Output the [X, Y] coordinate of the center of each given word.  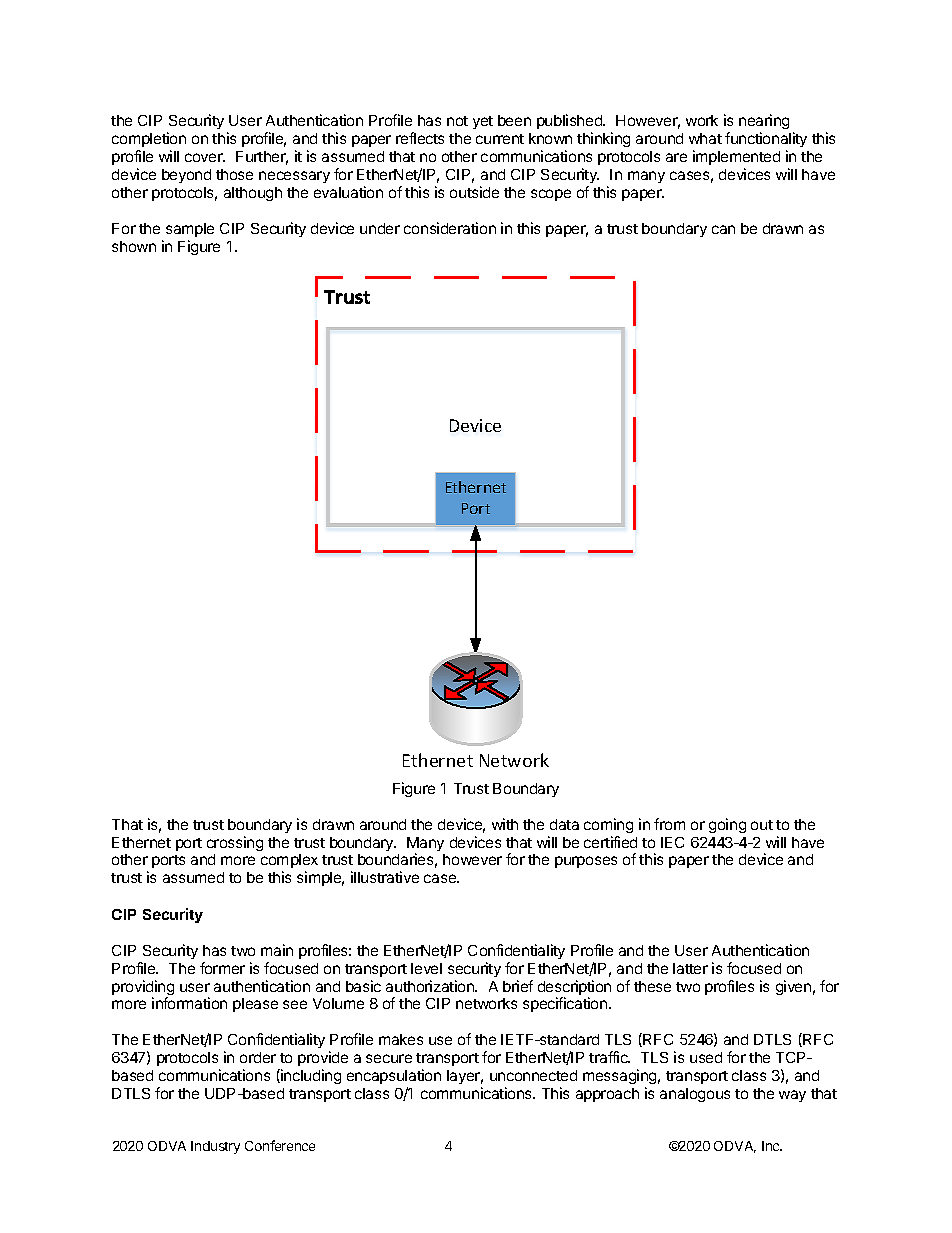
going [727, 825]
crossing [235, 843]
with [505, 824]
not [457, 121]
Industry [215, 1147]
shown [134, 246]
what [705, 138]
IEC [672, 842]
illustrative [385, 877]
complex [289, 863]
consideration [450, 228]
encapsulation [394, 1076]
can [723, 229]
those [234, 174]
